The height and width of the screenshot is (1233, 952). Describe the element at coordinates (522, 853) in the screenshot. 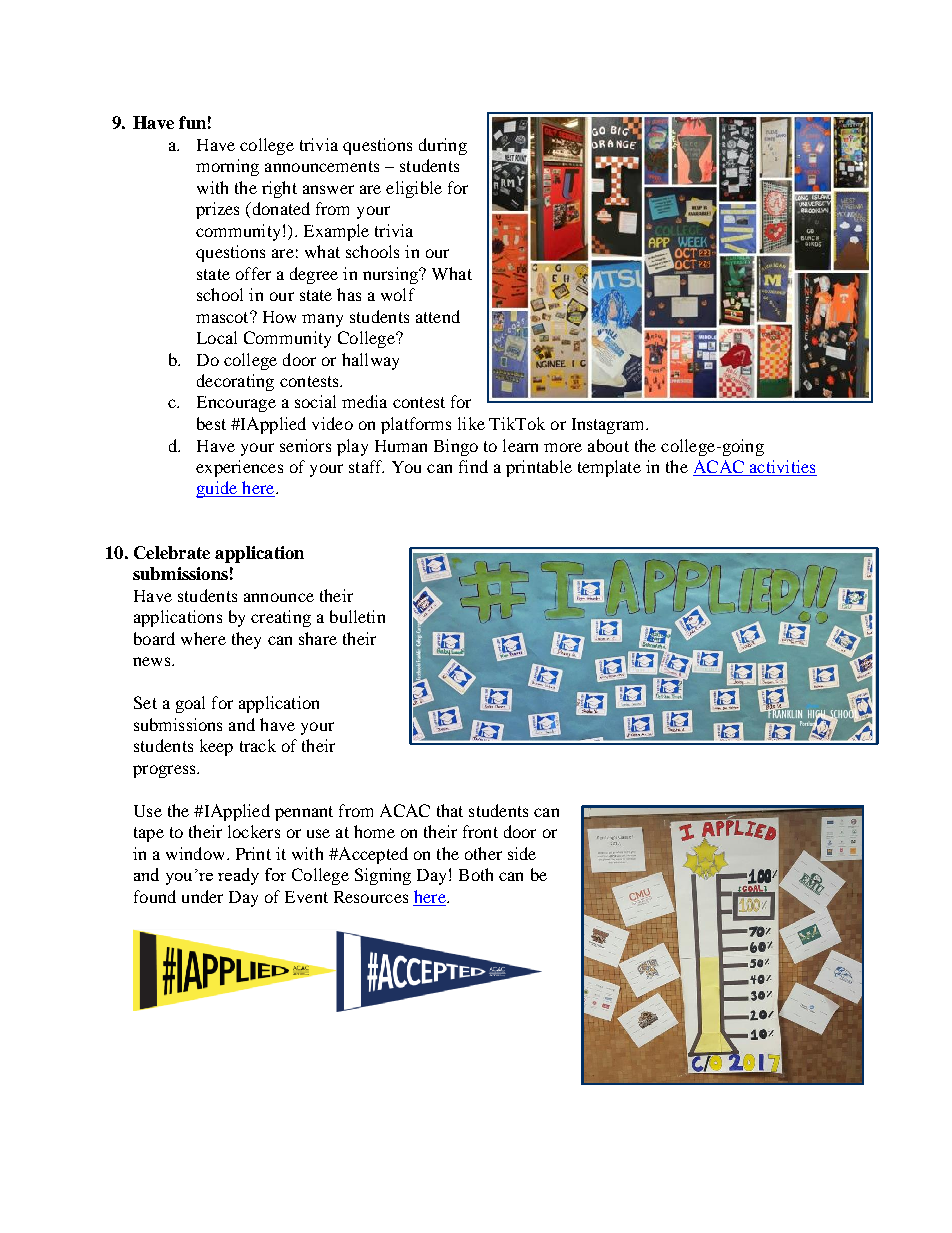

I see `side` at that location.
